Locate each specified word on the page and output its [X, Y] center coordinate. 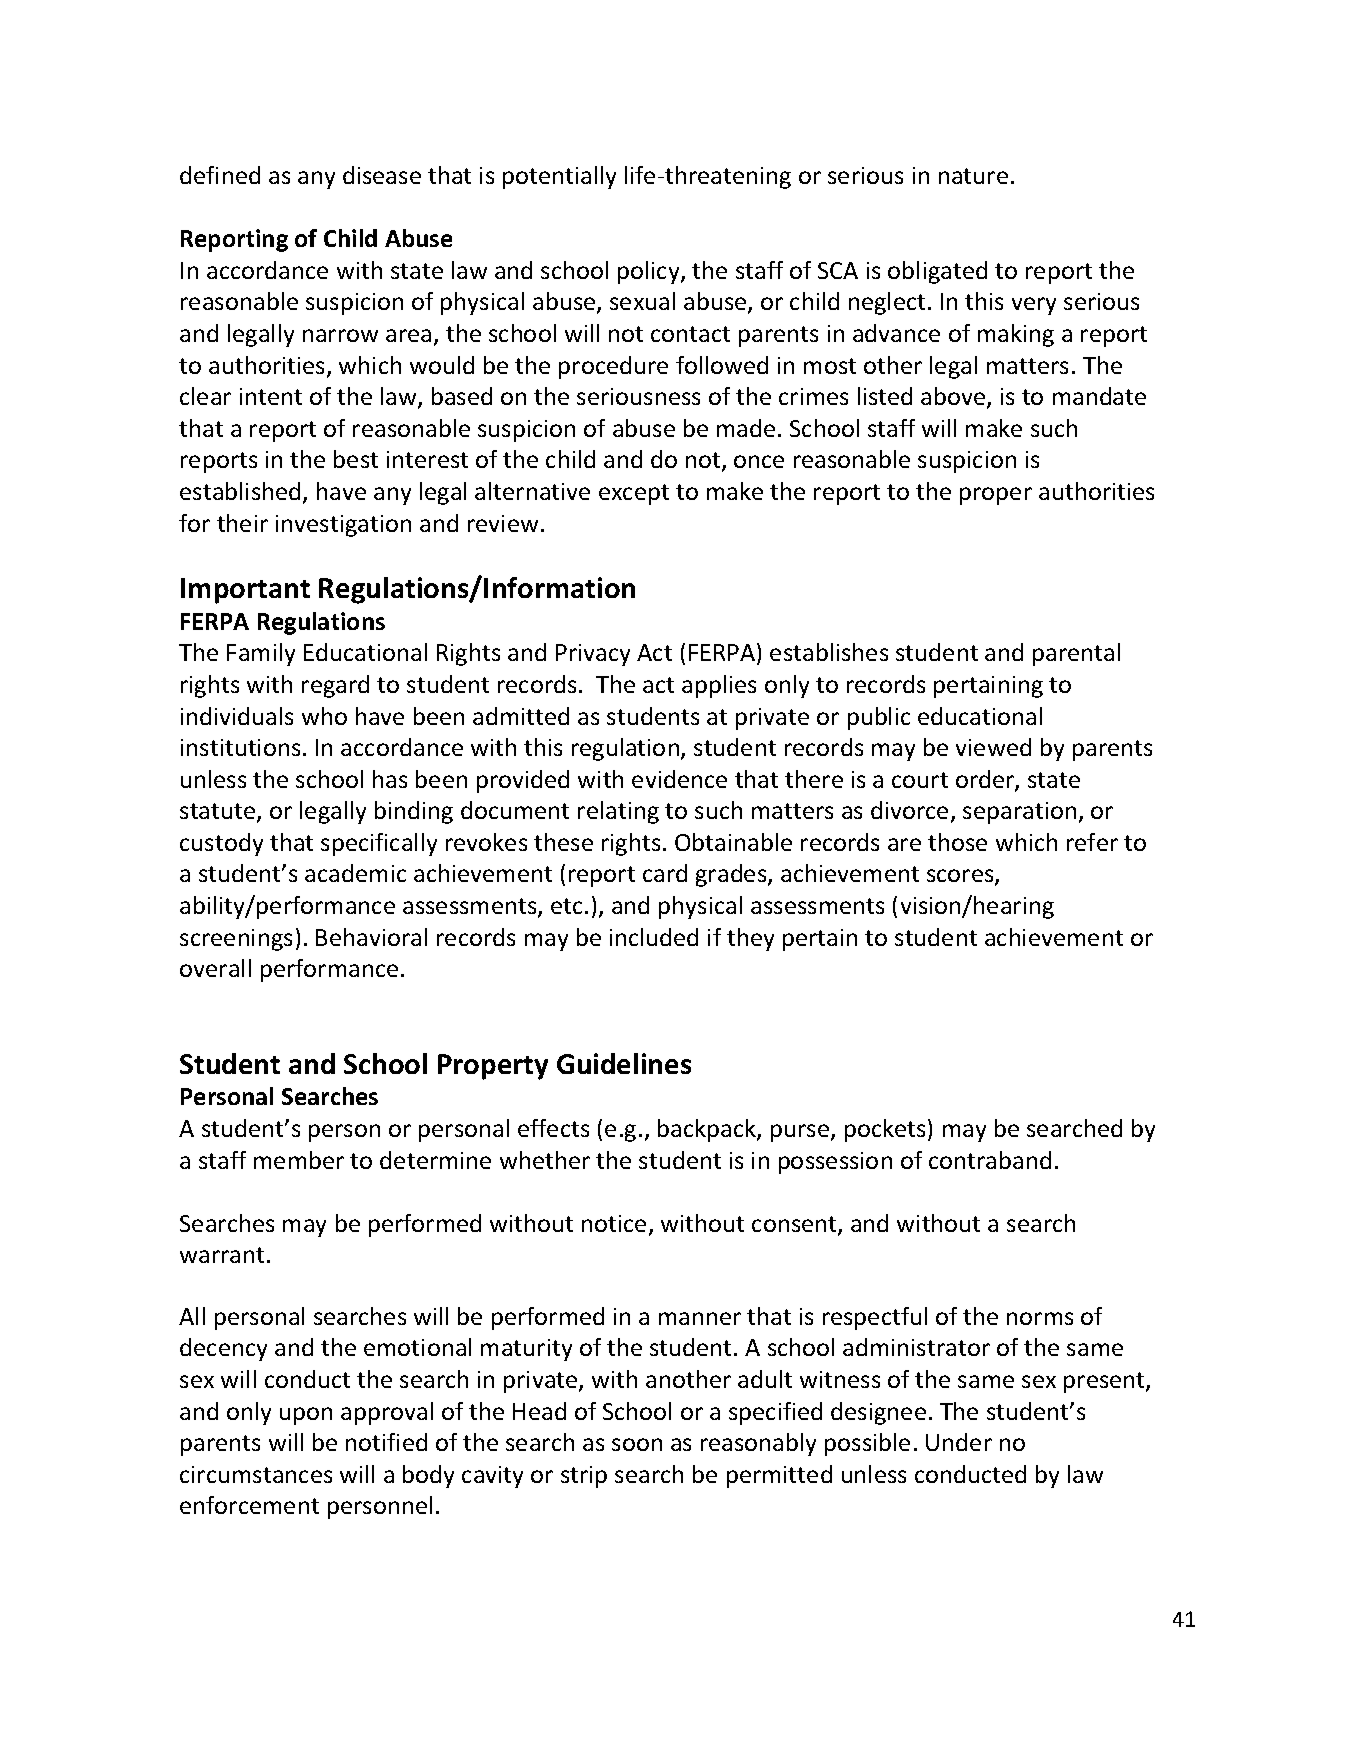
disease [382, 175]
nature [973, 176]
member [299, 1160]
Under [959, 1442]
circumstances [256, 1474]
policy [650, 272]
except [634, 494]
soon [637, 1444]
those [957, 842]
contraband [990, 1160]
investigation [343, 526]
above [953, 396]
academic [355, 873]
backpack [708, 1130]
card [665, 873]
